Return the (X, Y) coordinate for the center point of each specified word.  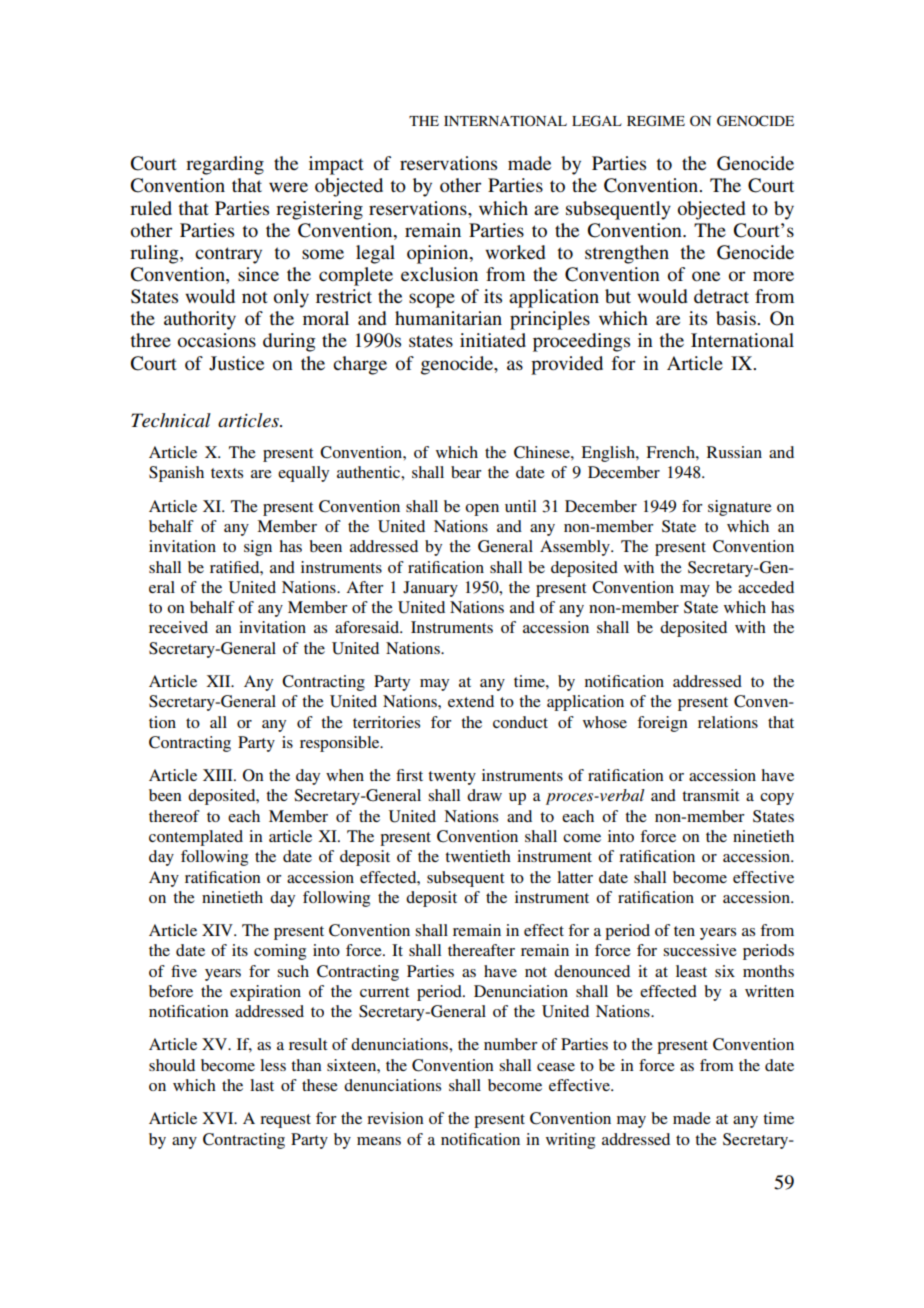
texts (227, 473)
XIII (219, 775)
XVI (219, 1118)
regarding (225, 165)
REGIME (656, 120)
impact (336, 165)
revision (395, 1118)
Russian (734, 452)
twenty (452, 778)
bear (466, 472)
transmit (710, 795)
